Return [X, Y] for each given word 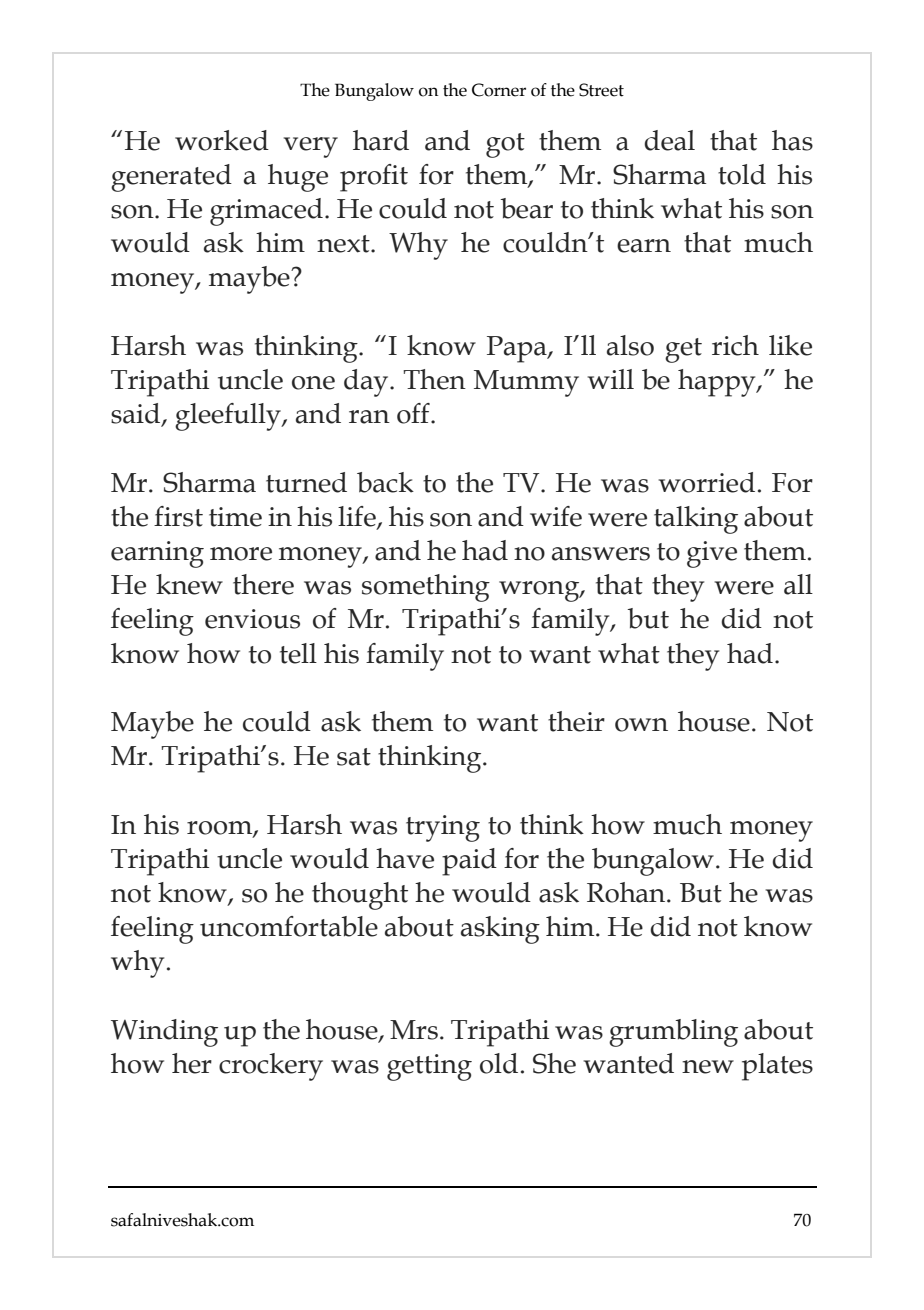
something [426, 588]
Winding [164, 1033]
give [712, 554]
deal [669, 140]
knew [189, 584]
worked [222, 140]
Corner [499, 90]
